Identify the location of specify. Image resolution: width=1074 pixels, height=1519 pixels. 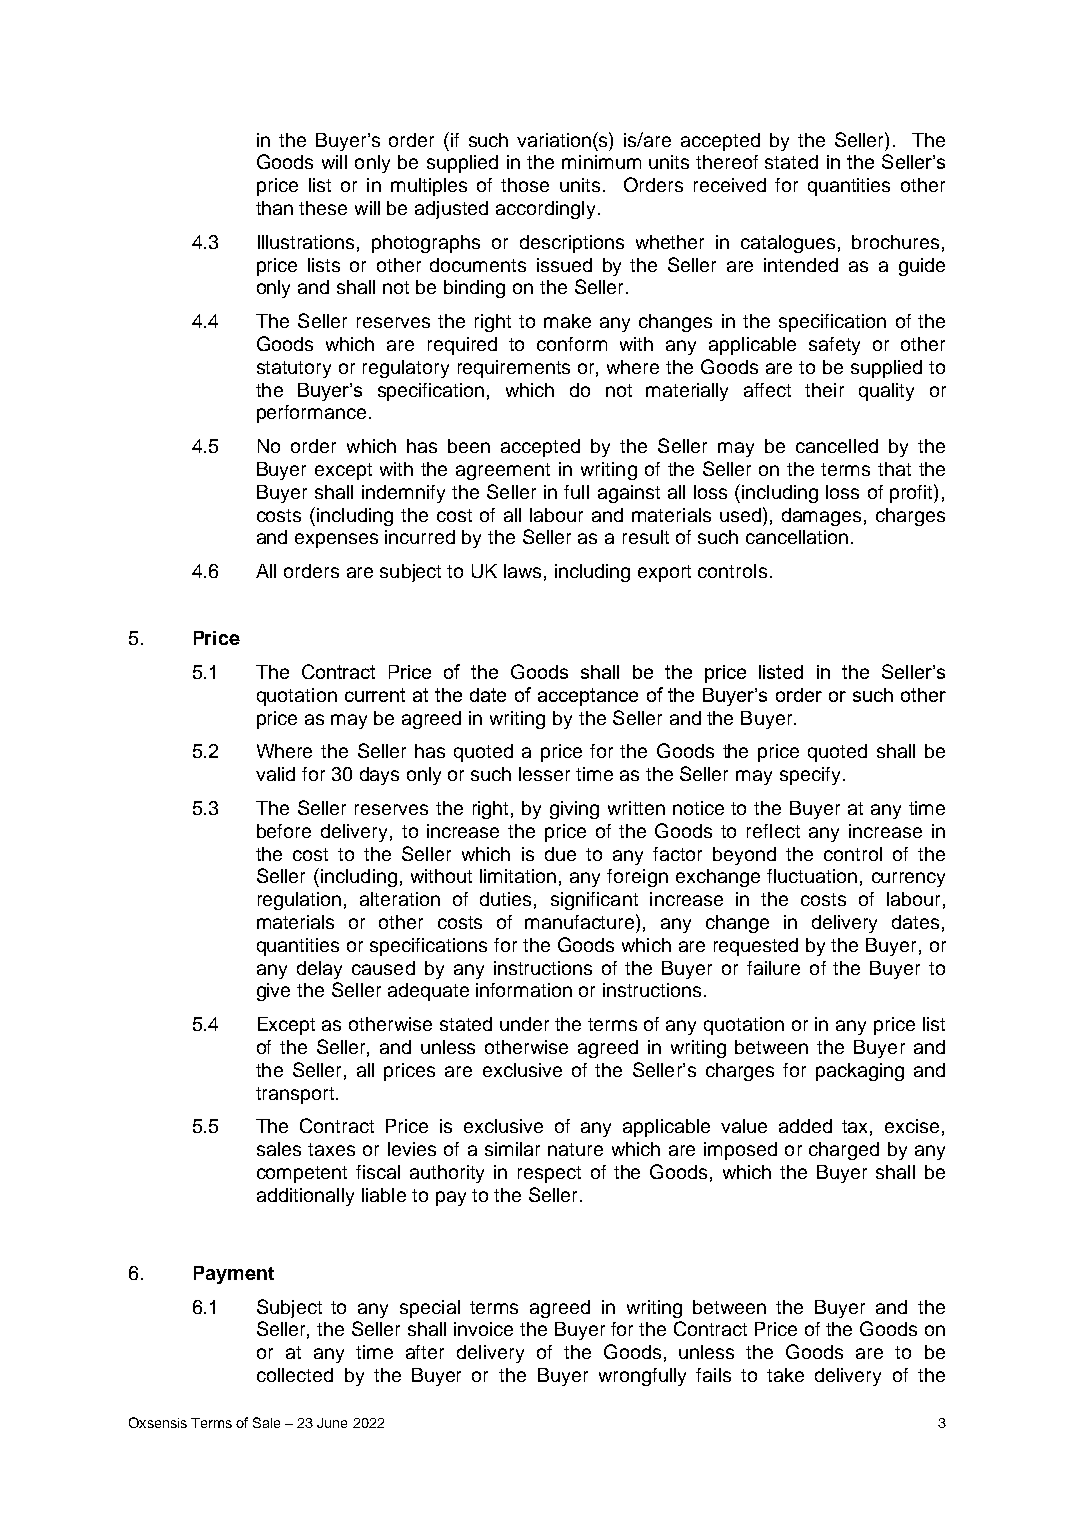
(810, 776).
